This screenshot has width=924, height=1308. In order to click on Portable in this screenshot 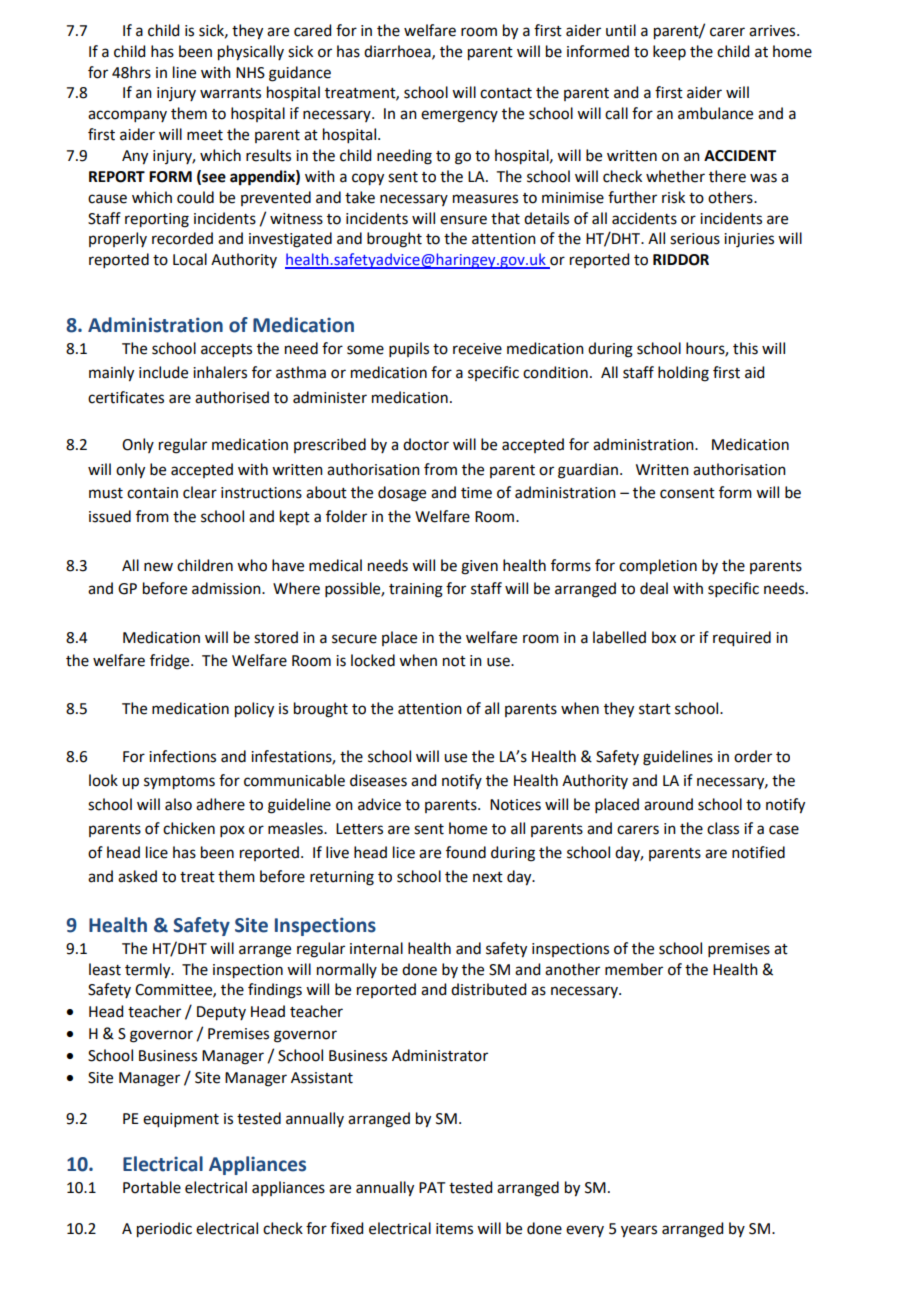, I will do `click(152, 1187)`.
